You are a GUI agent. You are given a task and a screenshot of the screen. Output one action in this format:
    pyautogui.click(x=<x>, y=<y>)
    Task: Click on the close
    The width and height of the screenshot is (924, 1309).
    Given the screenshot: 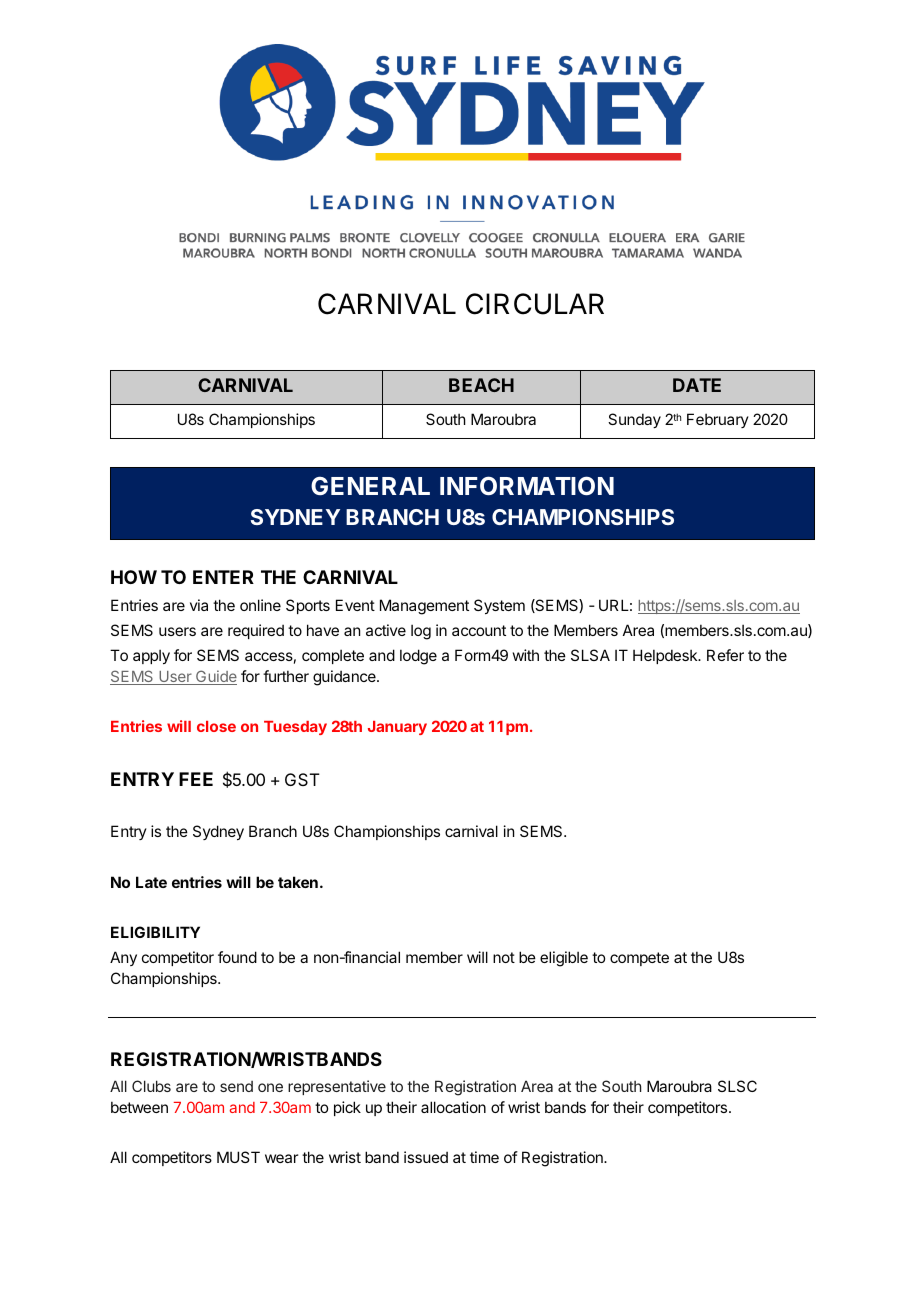 What is the action you would take?
    pyautogui.click(x=216, y=726)
